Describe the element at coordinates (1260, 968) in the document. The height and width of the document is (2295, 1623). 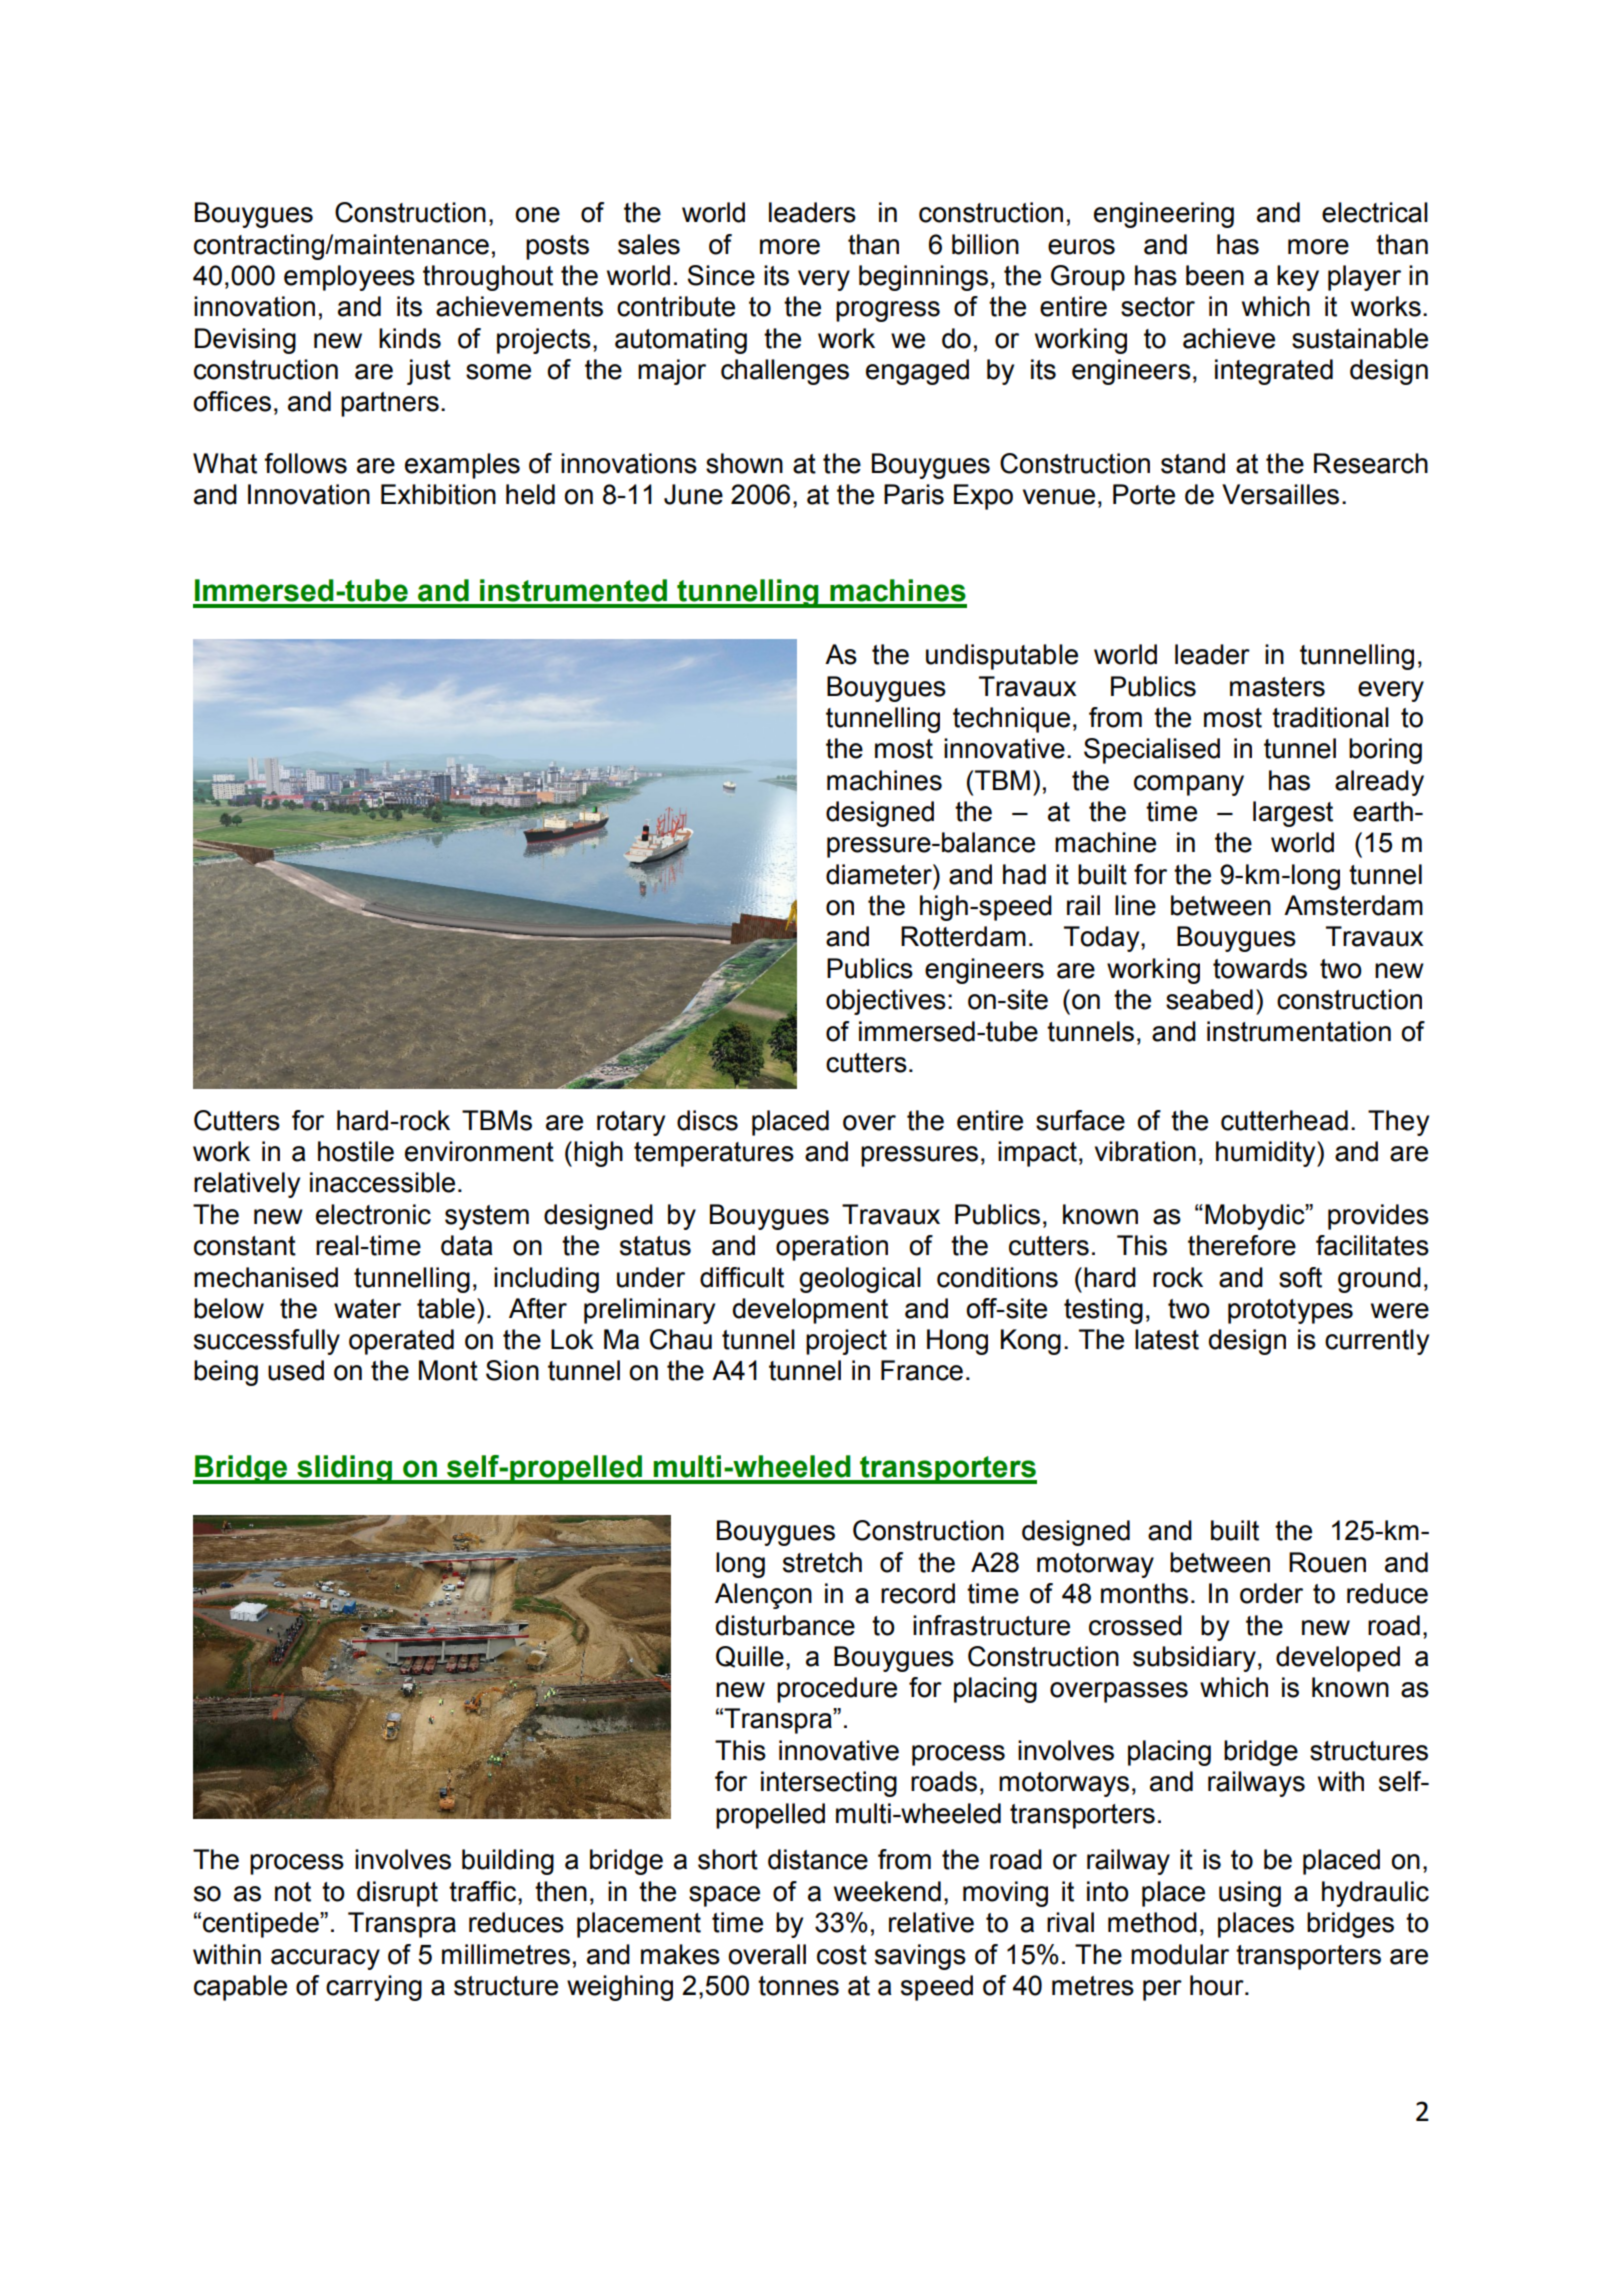
I see `towards` at that location.
